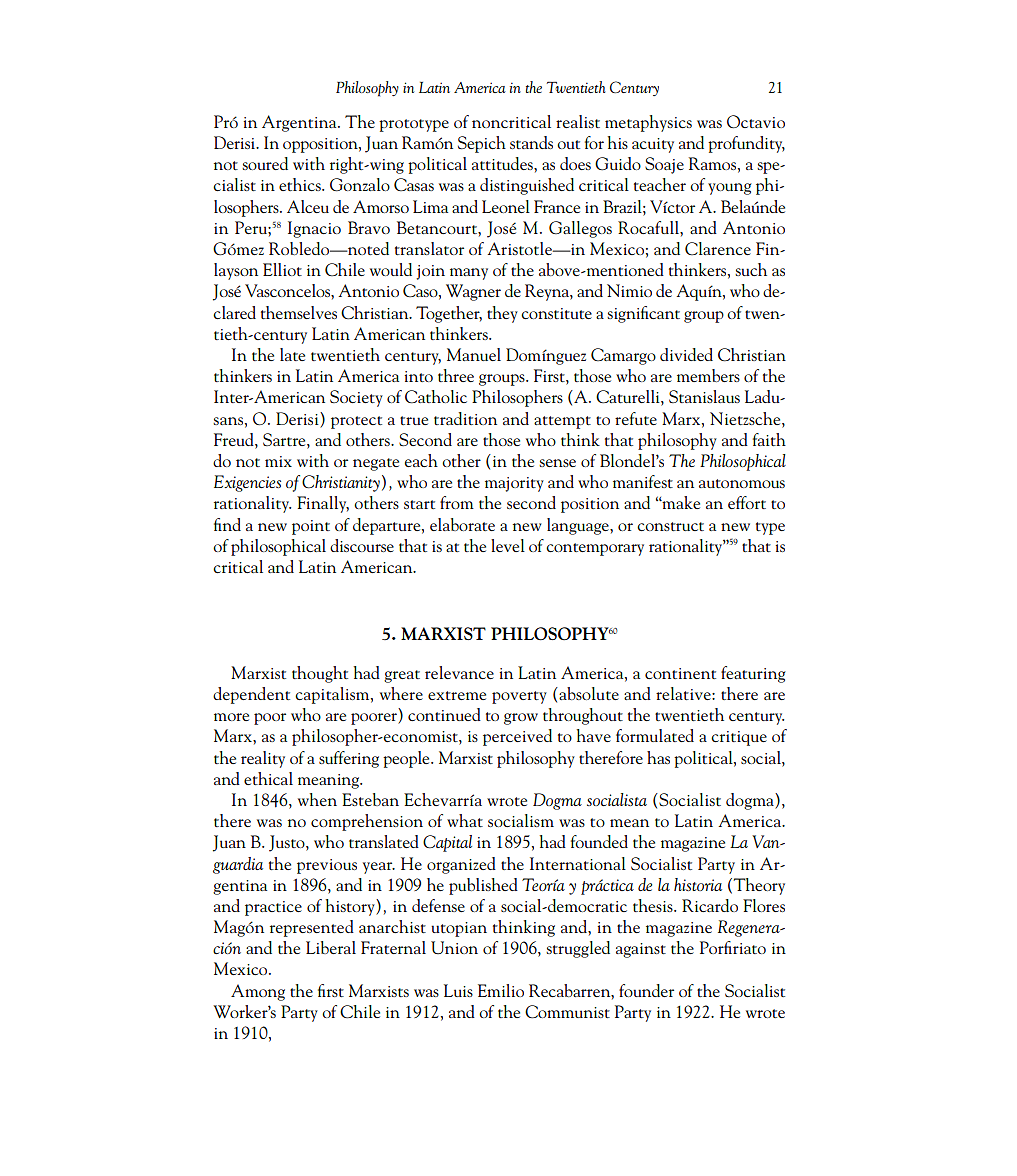 Image resolution: width=1017 pixels, height=1176 pixels. Describe the element at coordinates (258, 992) in the image. I see `Among` at that location.
